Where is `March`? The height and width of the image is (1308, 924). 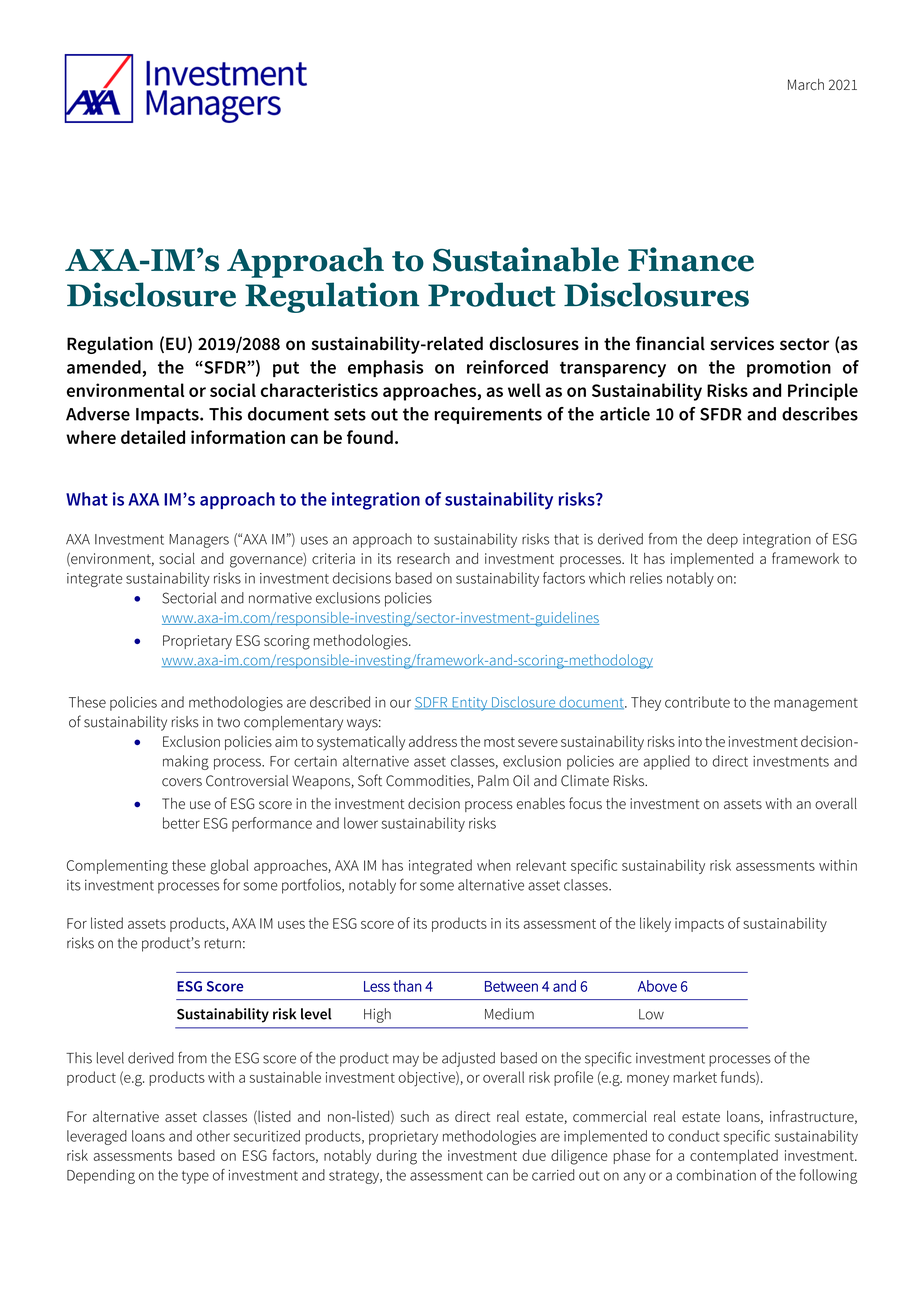
March is located at coordinates (806, 84).
